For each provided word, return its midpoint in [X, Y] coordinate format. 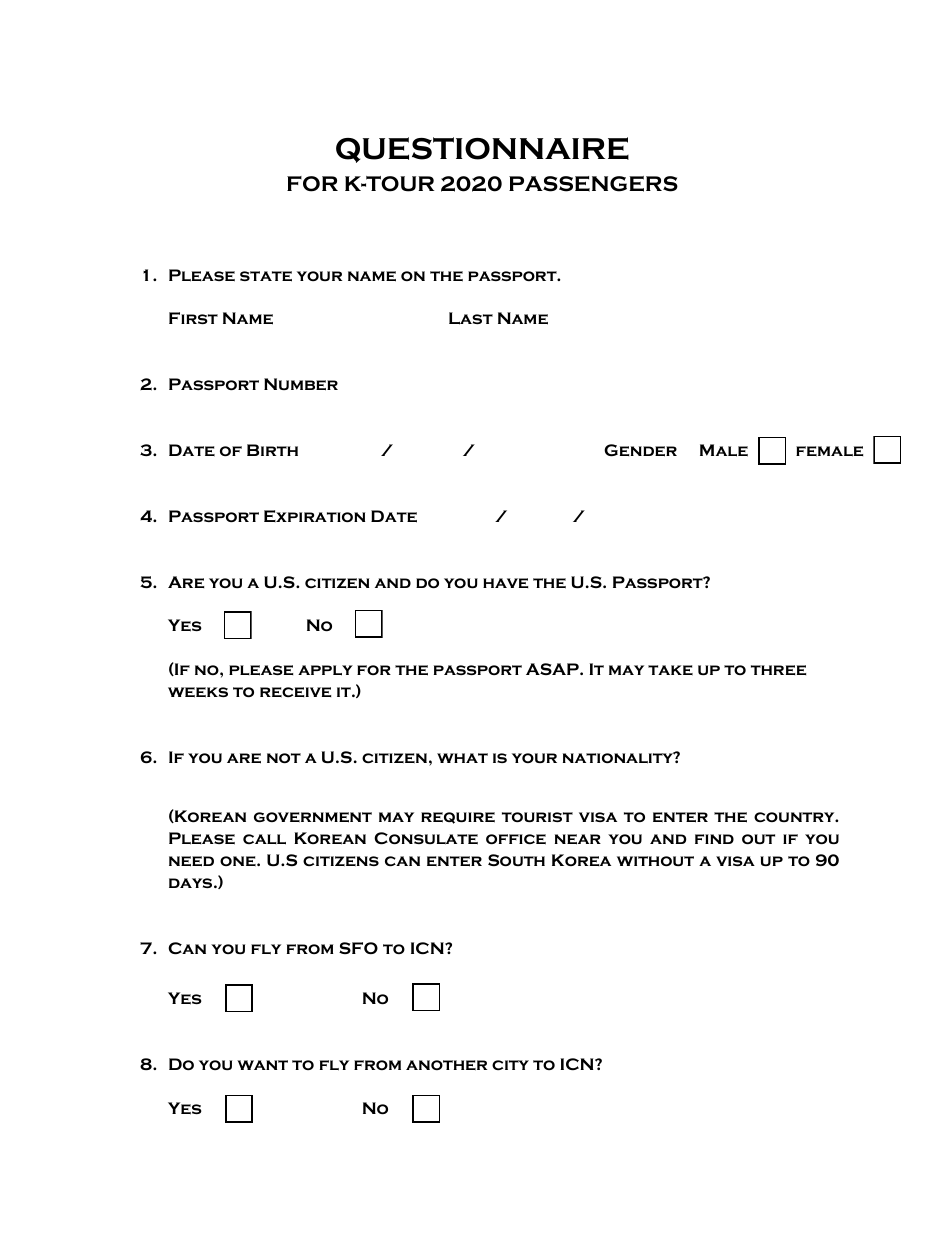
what [462, 758]
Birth [272, 450]
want [262, 1065]
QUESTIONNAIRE [482, 150]
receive [295, 692]
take [670, 670]
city [510, 1065]
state [266, 276]
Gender [640, 450]
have [505, 583]
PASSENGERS [593, 184]
